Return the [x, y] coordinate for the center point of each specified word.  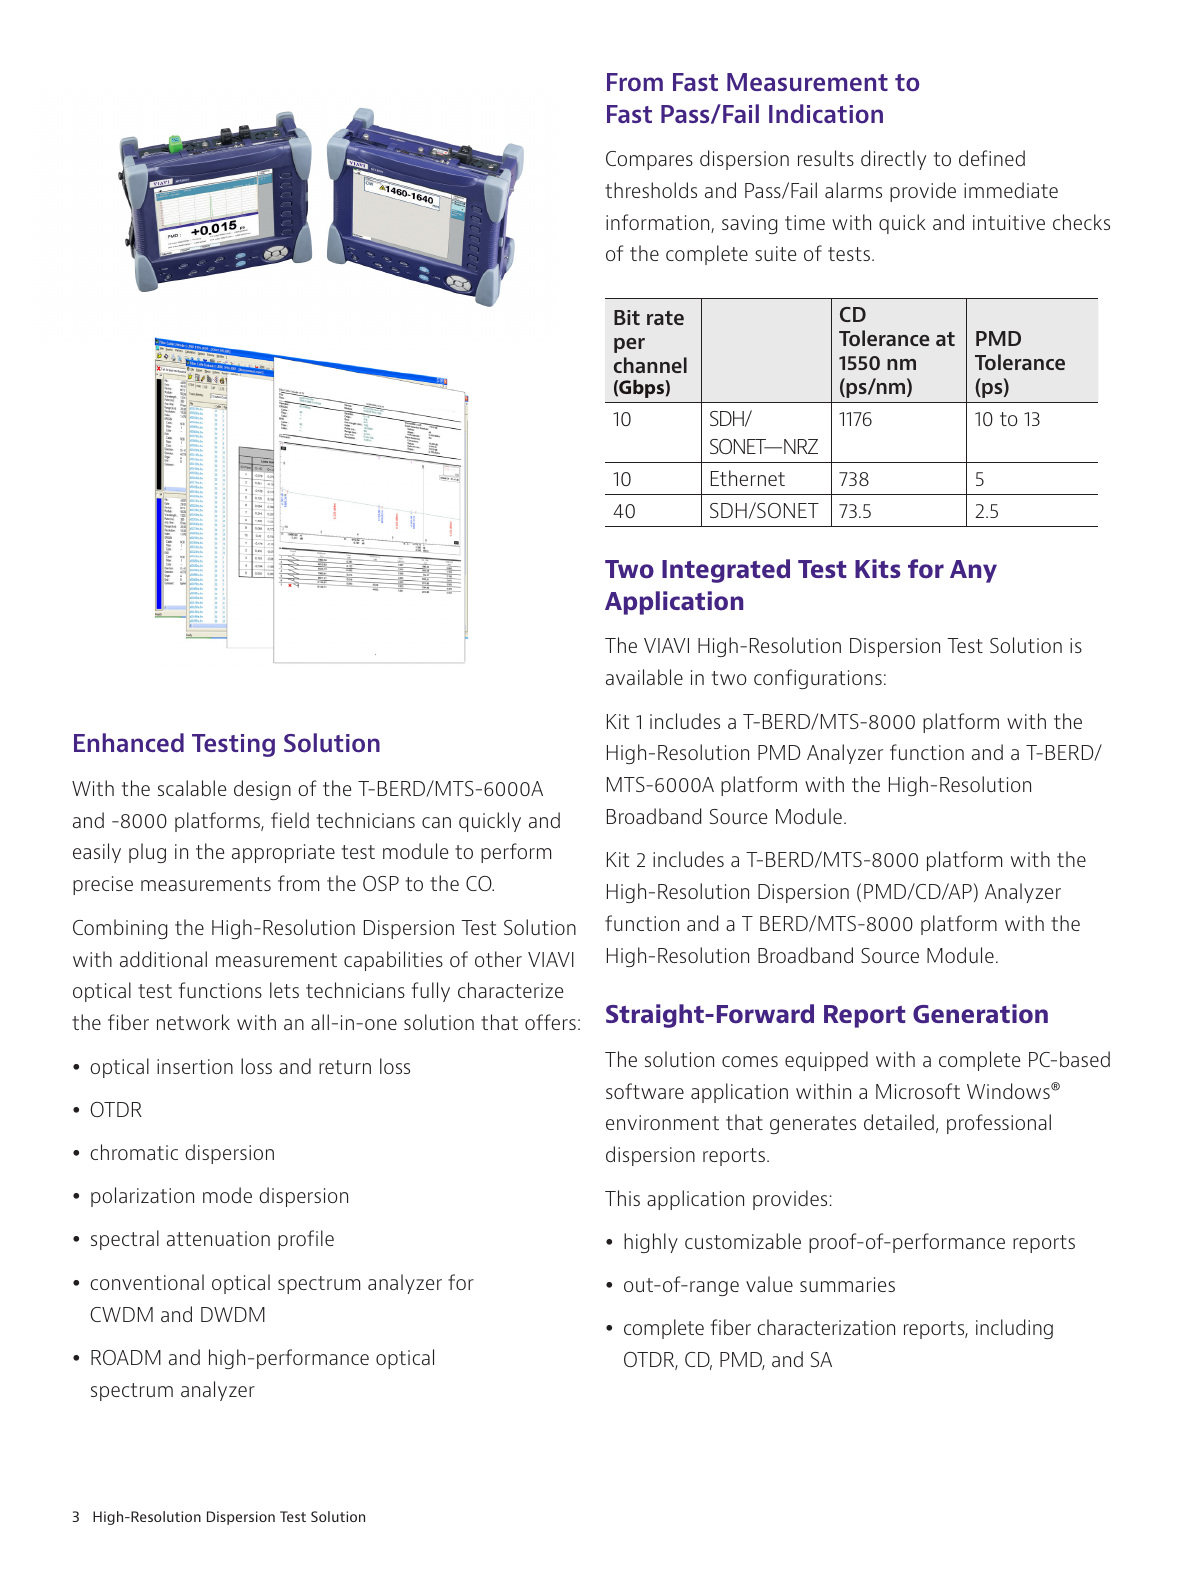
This [622, 1198]
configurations [818, 679]
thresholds [651, 190]
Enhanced [129, 742]
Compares [649, 160]
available [644, 677]
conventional [147, 1282]
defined [992, 158]
